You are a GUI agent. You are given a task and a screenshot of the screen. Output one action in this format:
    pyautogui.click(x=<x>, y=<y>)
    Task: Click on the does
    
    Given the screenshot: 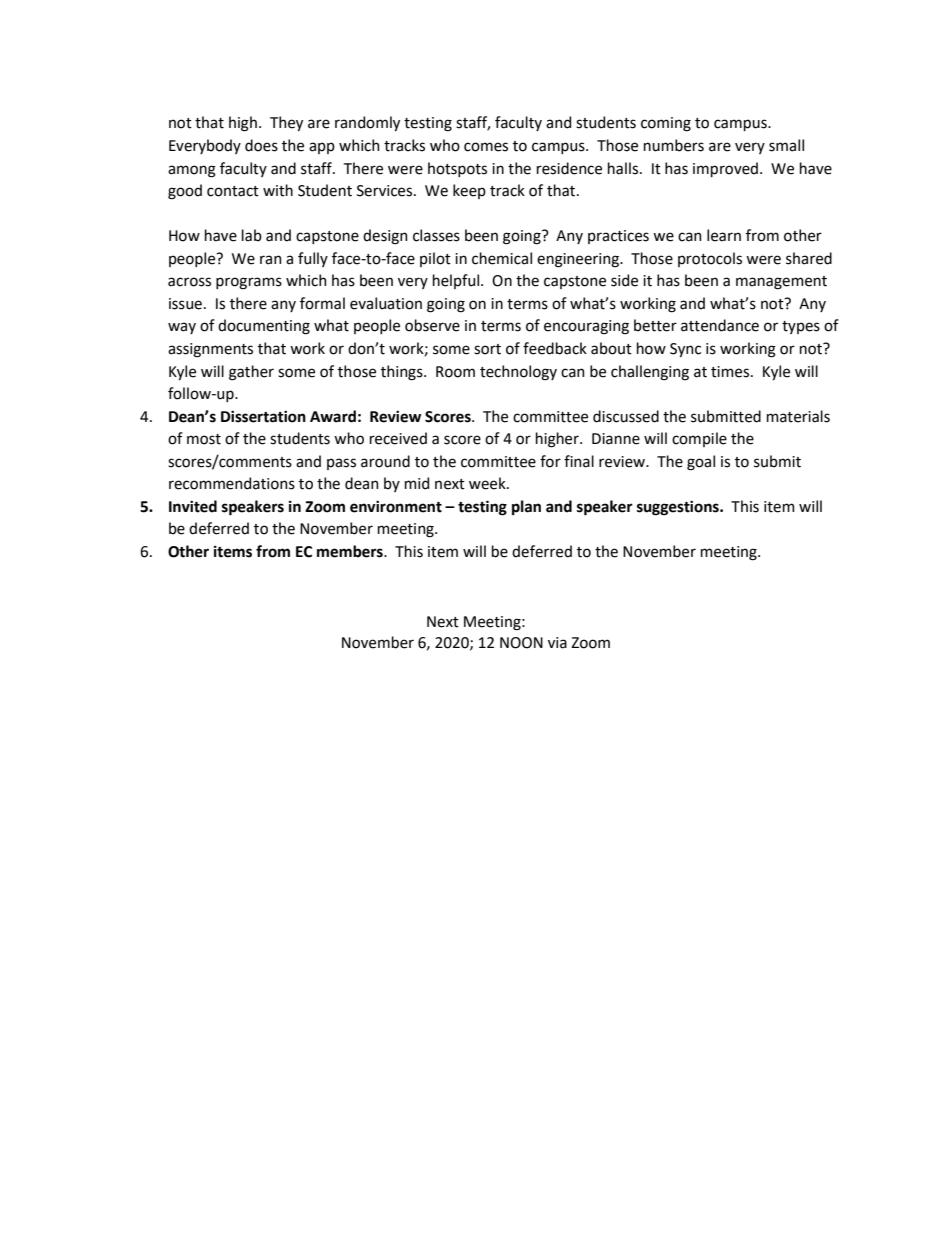 What is the action you would take?
    pyautogui.click(x=261, y=145)
